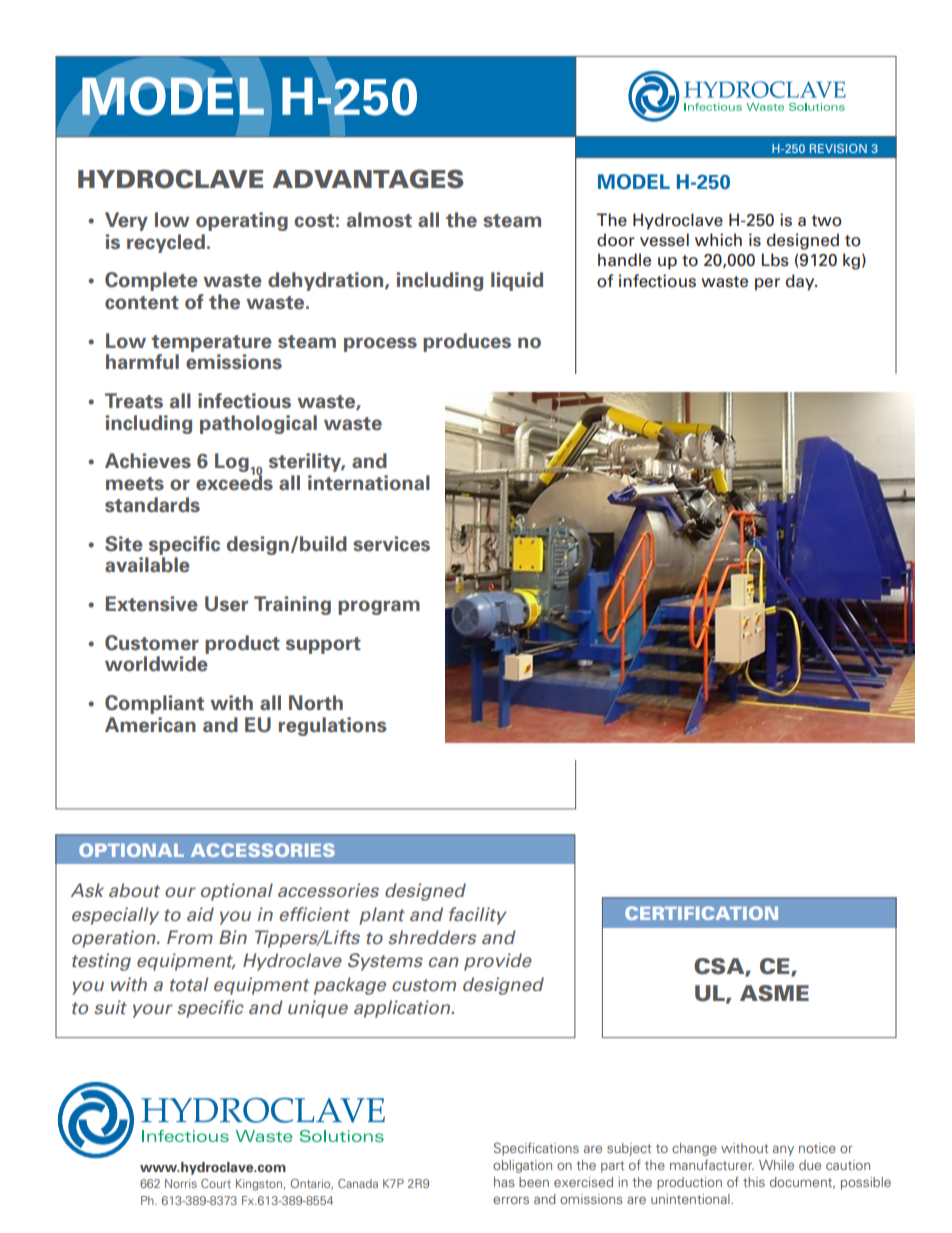  What do you see at coordinates (134, 890) in the screenshot?
I see `about` at bounding box center [134, 890].
